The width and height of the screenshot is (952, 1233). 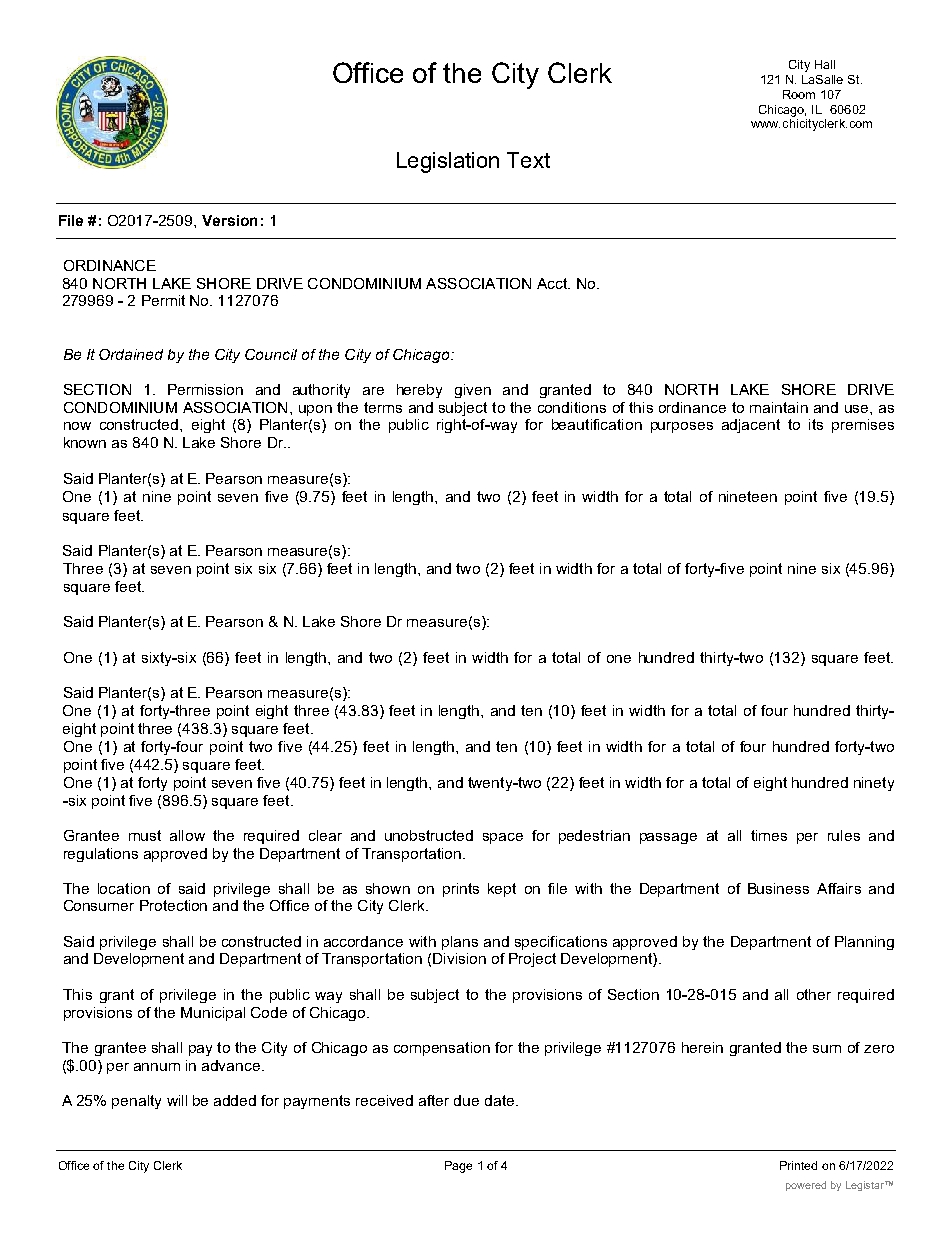 I want to click on allow, so click(x=187, y=835).
